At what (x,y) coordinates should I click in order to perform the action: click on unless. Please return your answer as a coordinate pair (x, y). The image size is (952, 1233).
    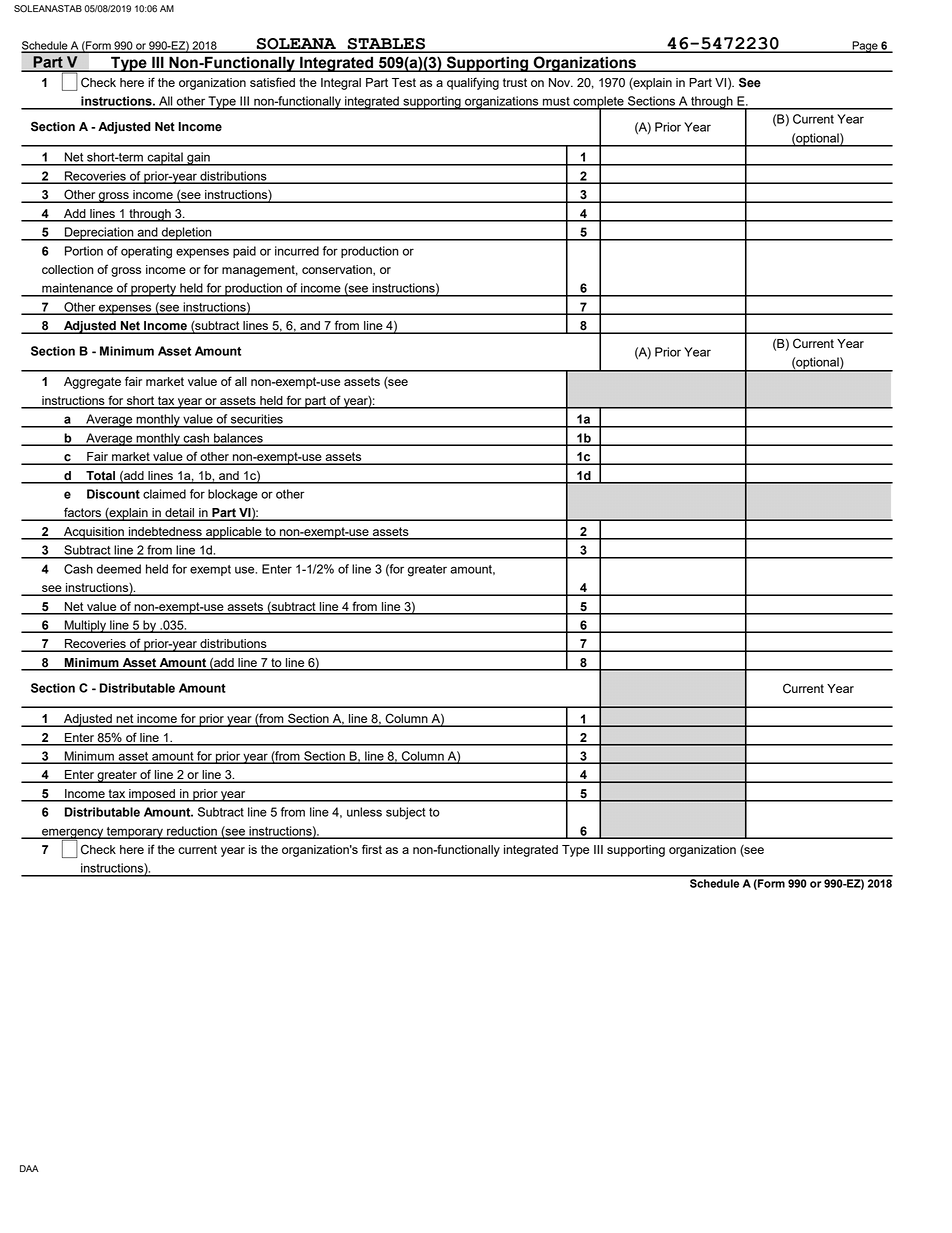
    Looking at the image, I should click on (364, 812).
